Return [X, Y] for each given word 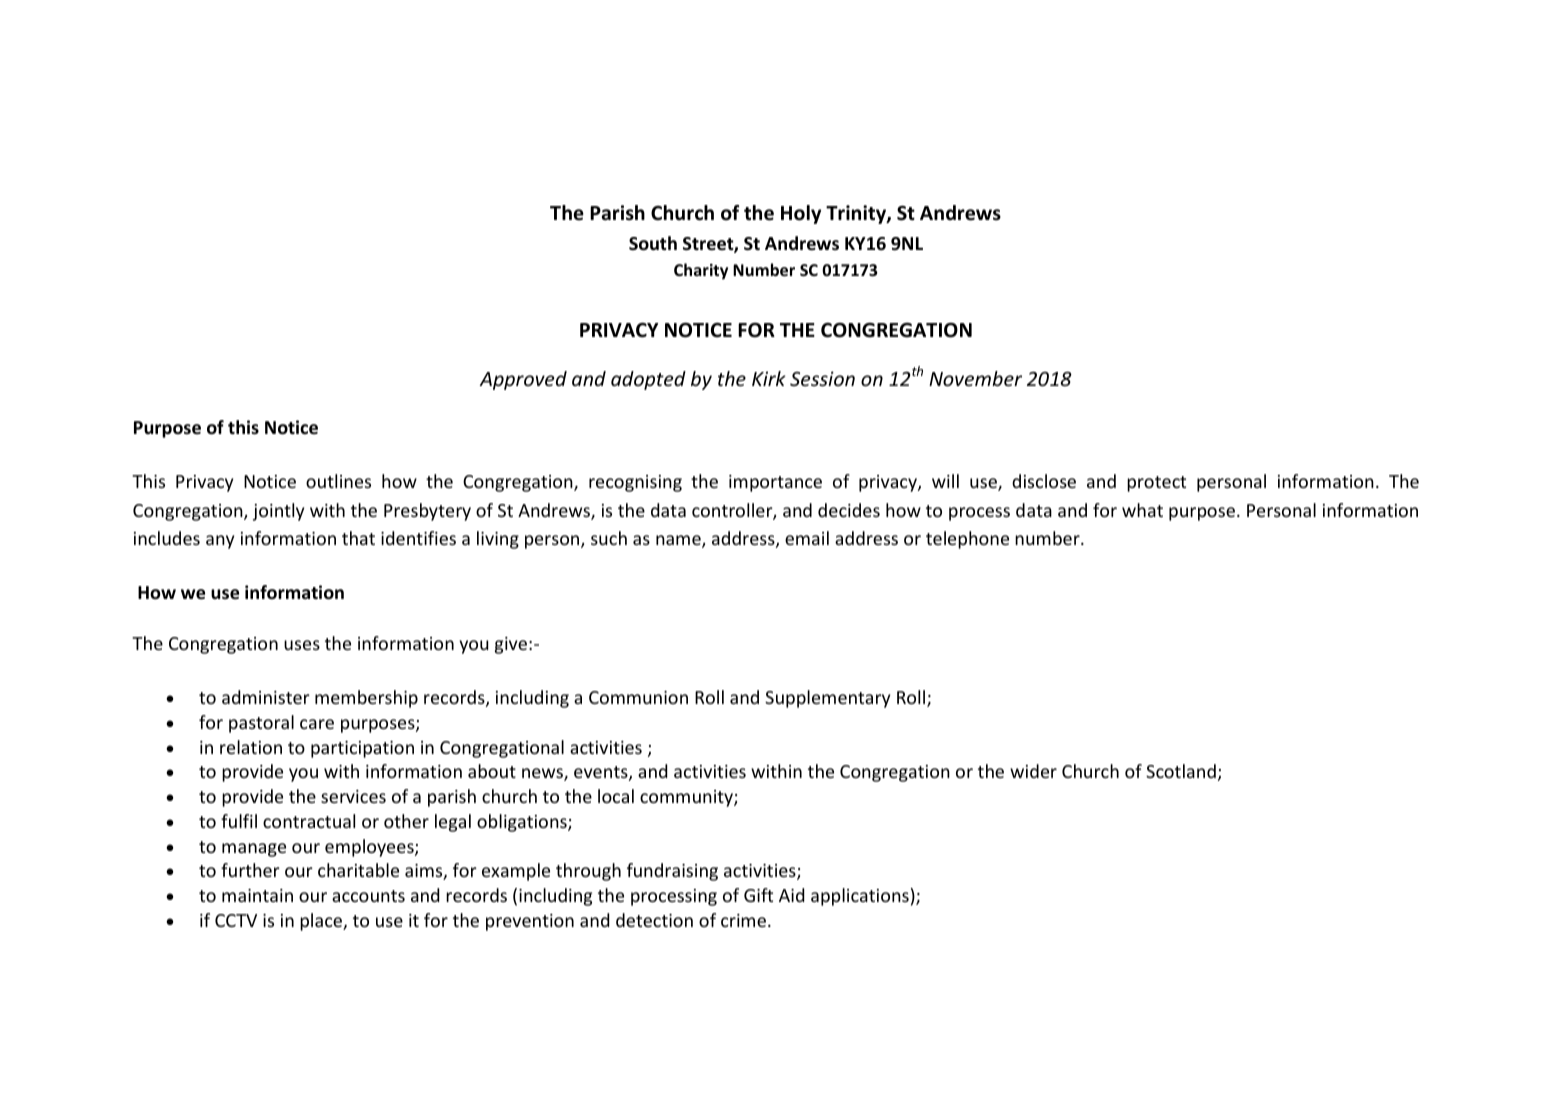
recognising [635, 483]
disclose [1044, 481]
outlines [338, 481]
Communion [638, 697]
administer [266, 697]
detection [654, 920]
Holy [801, 214]
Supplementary [827, 699]
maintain [257, 895]
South [653, 243]
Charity [701, 271]
